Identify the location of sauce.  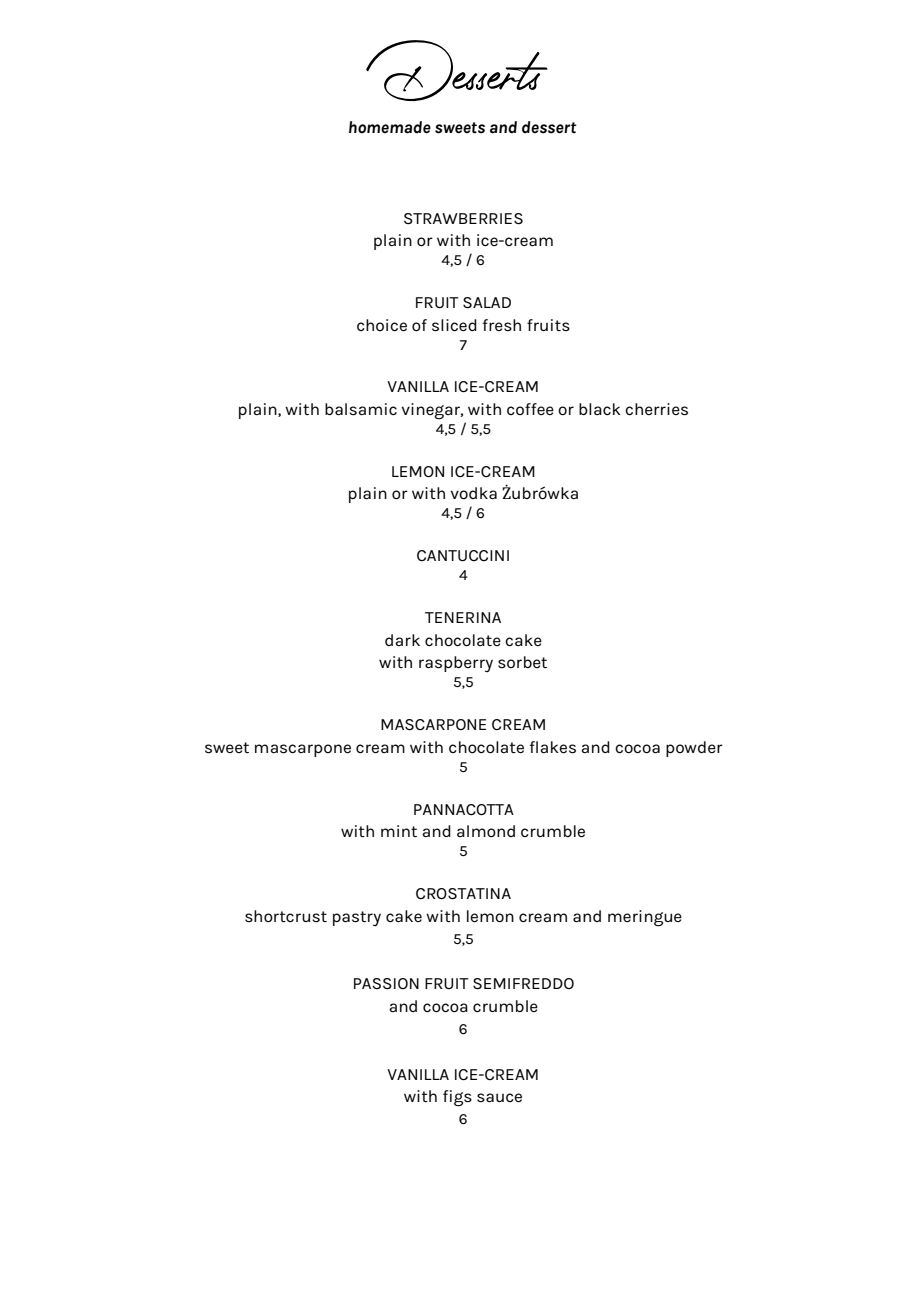
(499, 1097).
